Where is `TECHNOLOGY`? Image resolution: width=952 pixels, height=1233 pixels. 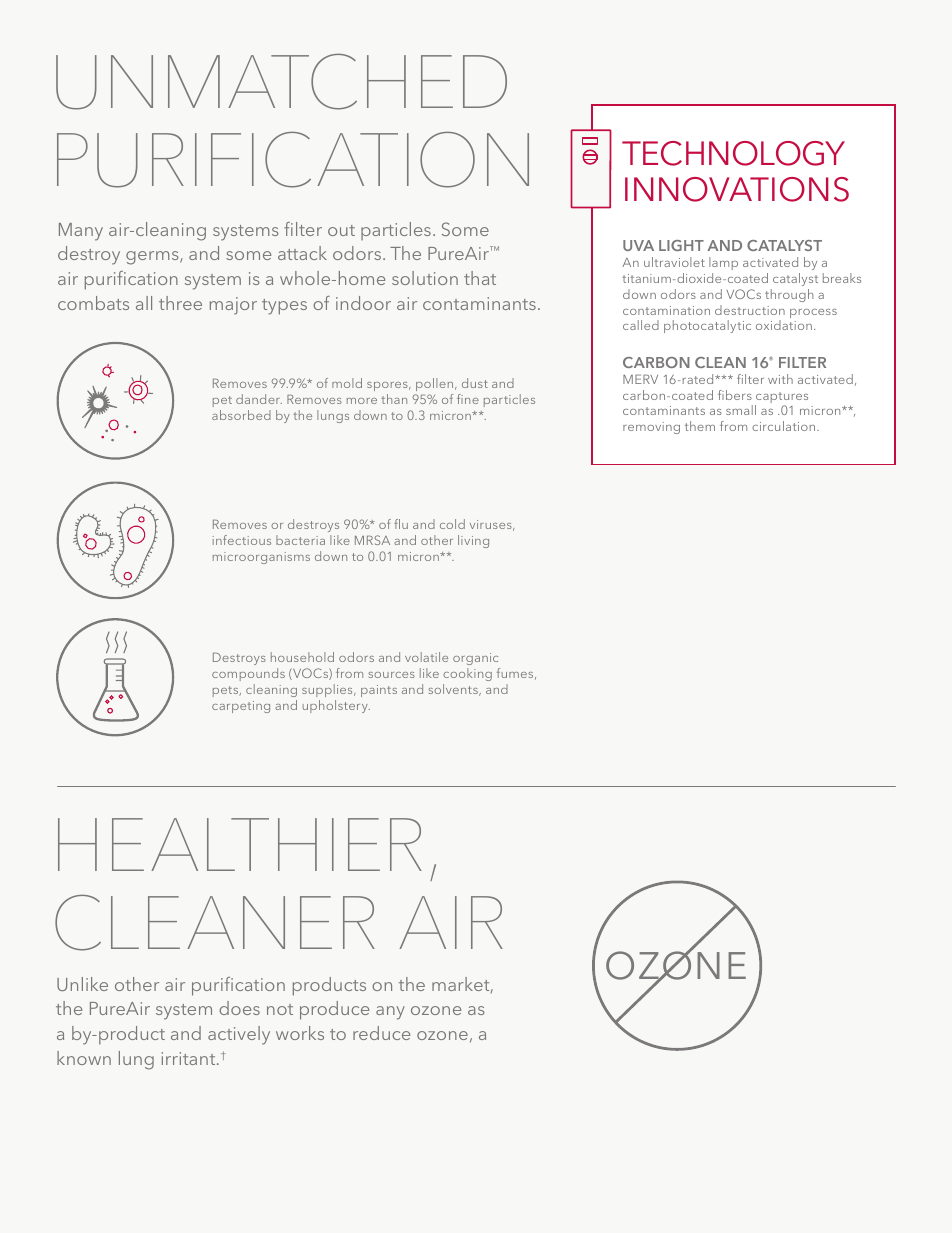
TECHNOLOGY is located at coordinates (733, 153).
